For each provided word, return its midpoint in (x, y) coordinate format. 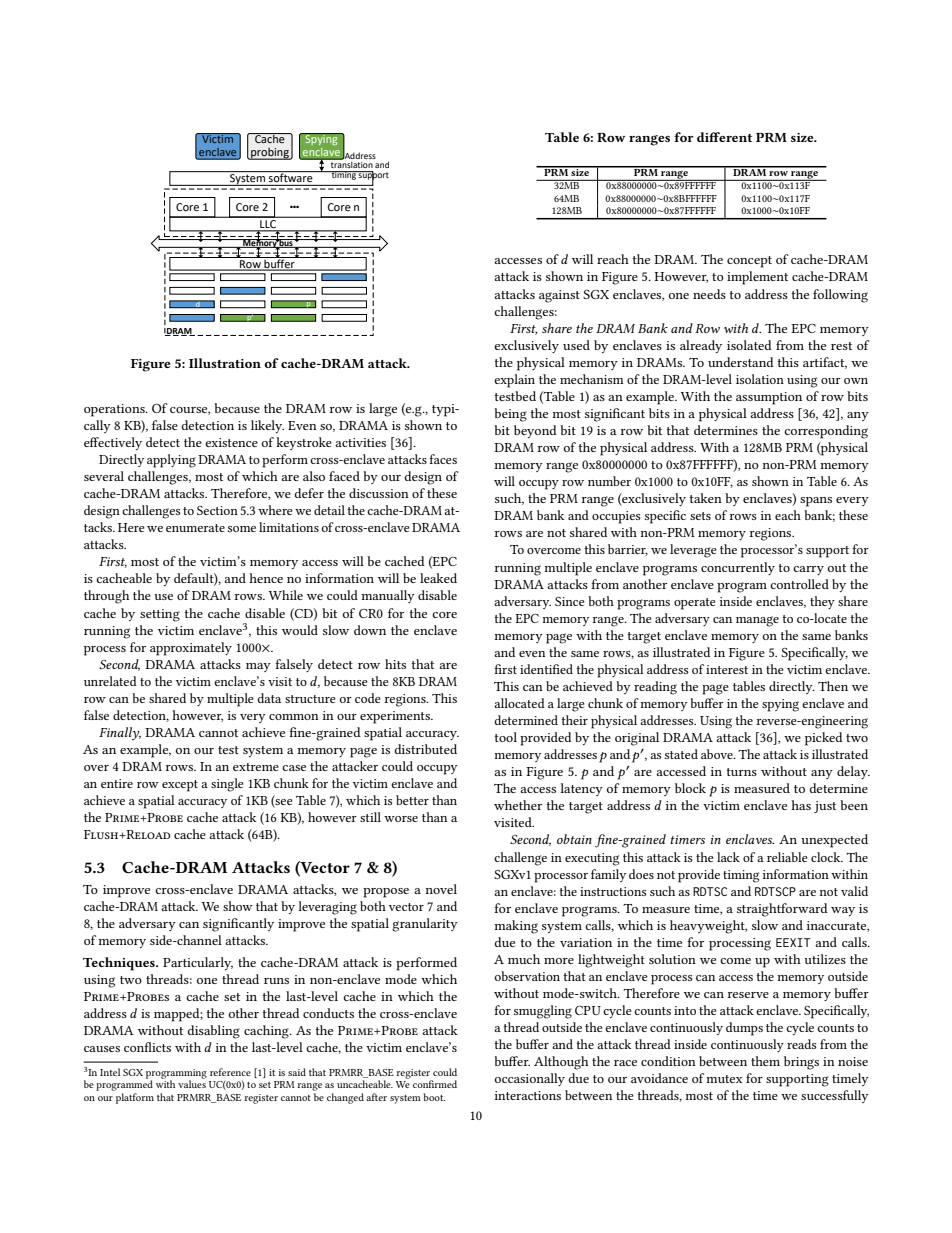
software (291, 176)
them (765, 1061)
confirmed (435, 1084)
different (724, 137)
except (180, 786)
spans (816, 502)
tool (506, 737)
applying (171, 461)
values (192, 1083)
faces (443, 459)
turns (742, 772)
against (559, 296)
